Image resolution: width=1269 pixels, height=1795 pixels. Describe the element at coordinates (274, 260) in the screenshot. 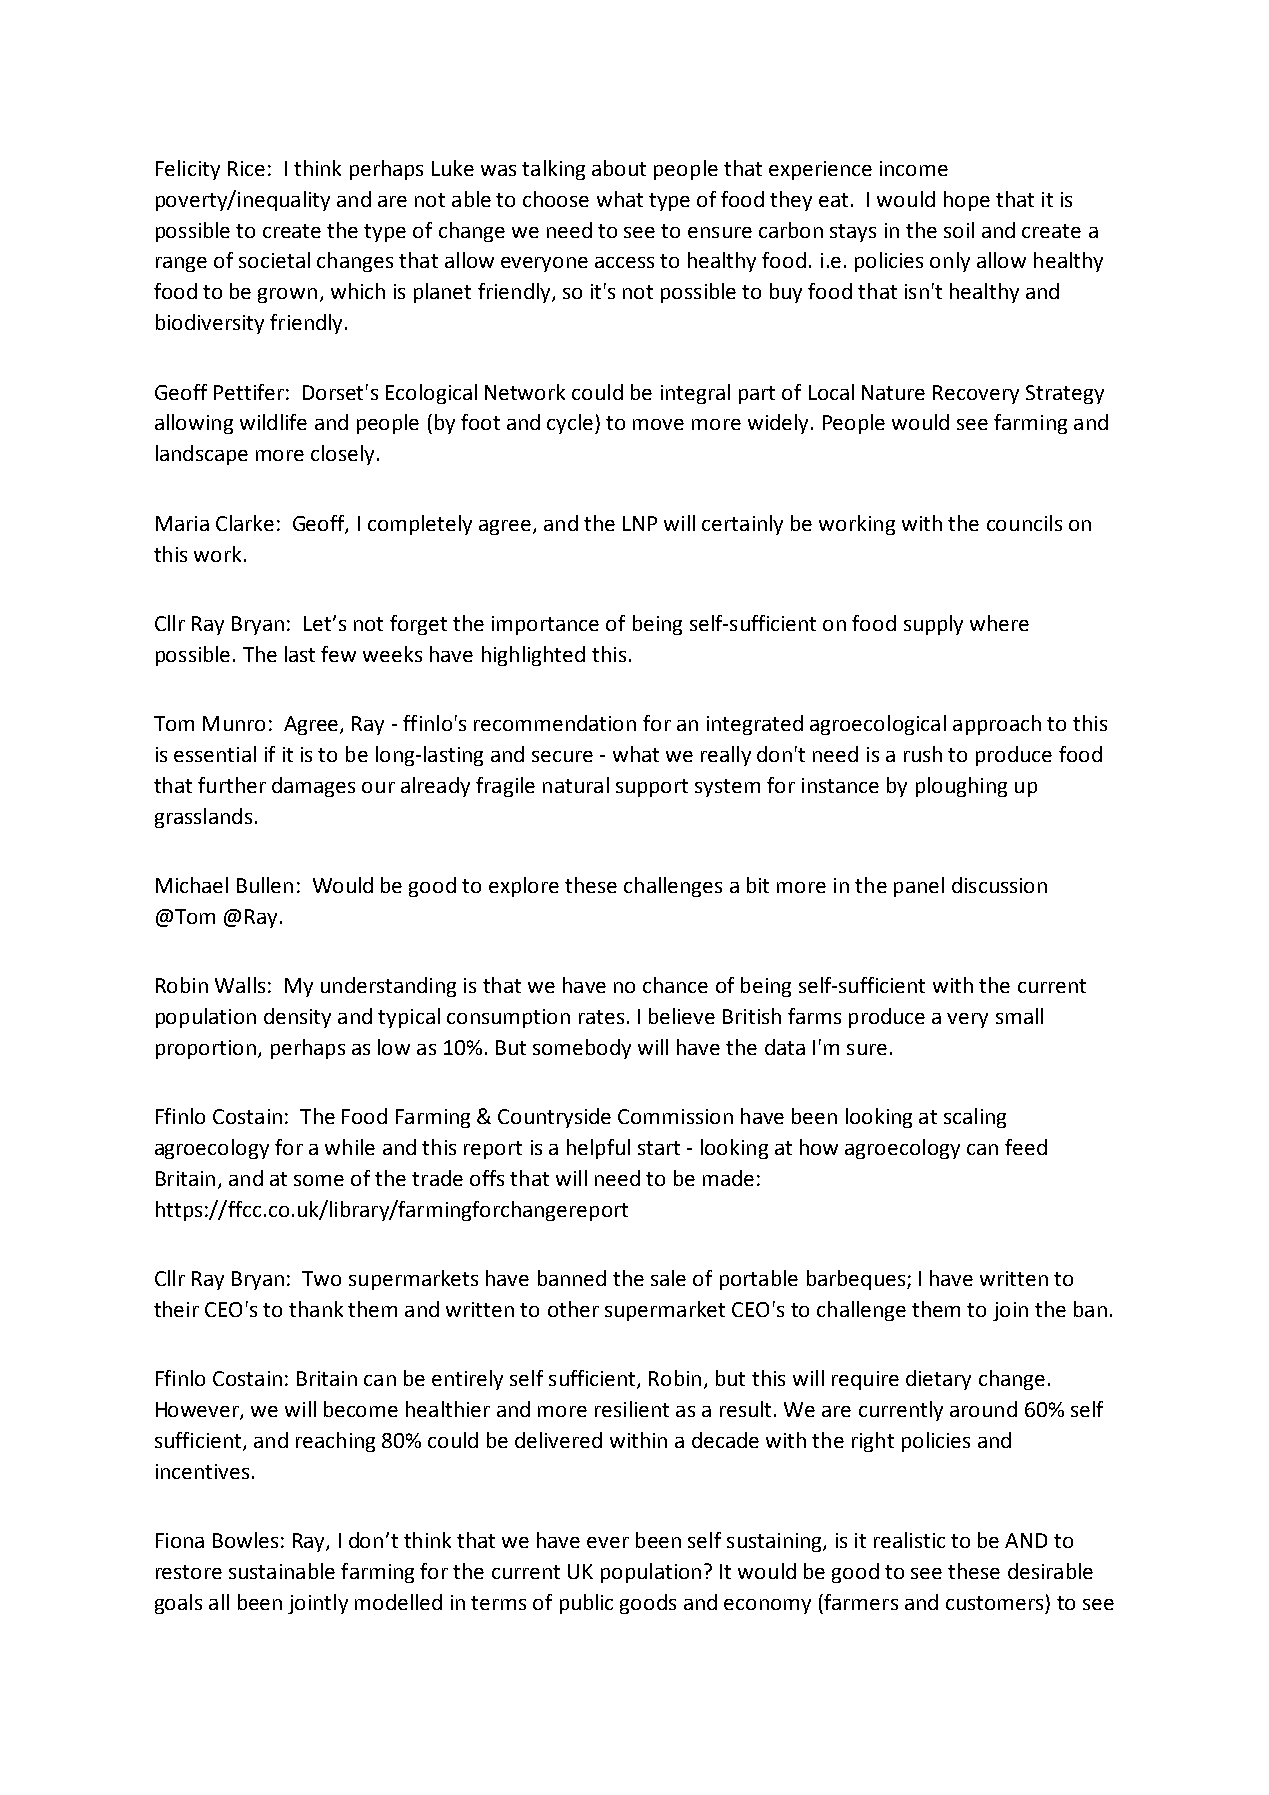

I see `societal` at that location.
